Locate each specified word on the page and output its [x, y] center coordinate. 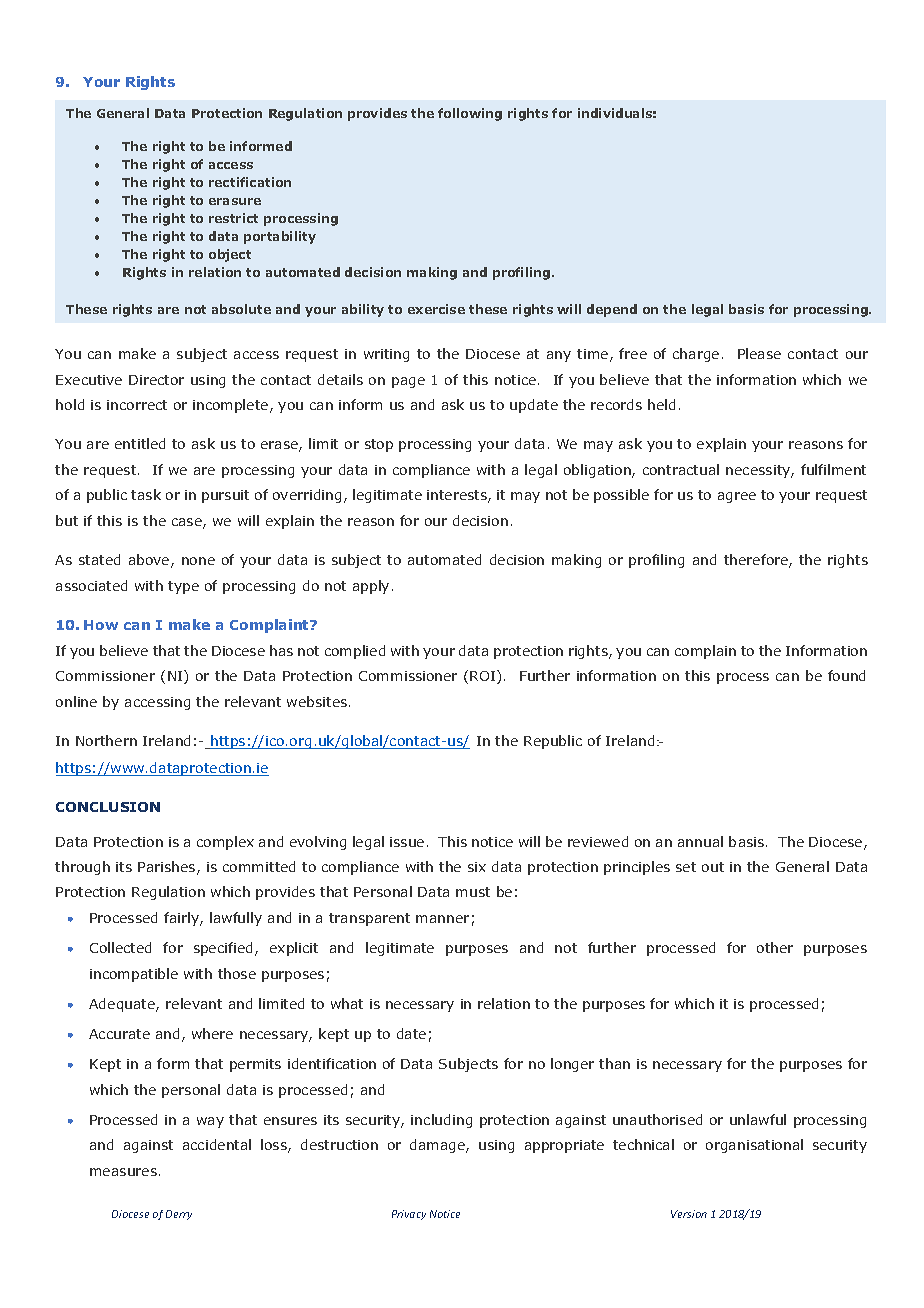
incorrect [137, 405]
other [775, 947]
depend [612, 310]
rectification [250, 182]
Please [759, 353]
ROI [484, 677]
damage [438, 1146]
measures [123, 1172]
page [408, 382]
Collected [120, 947]
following [470, 114]
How [101, 625]
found [846, 675]
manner [442, 919]
